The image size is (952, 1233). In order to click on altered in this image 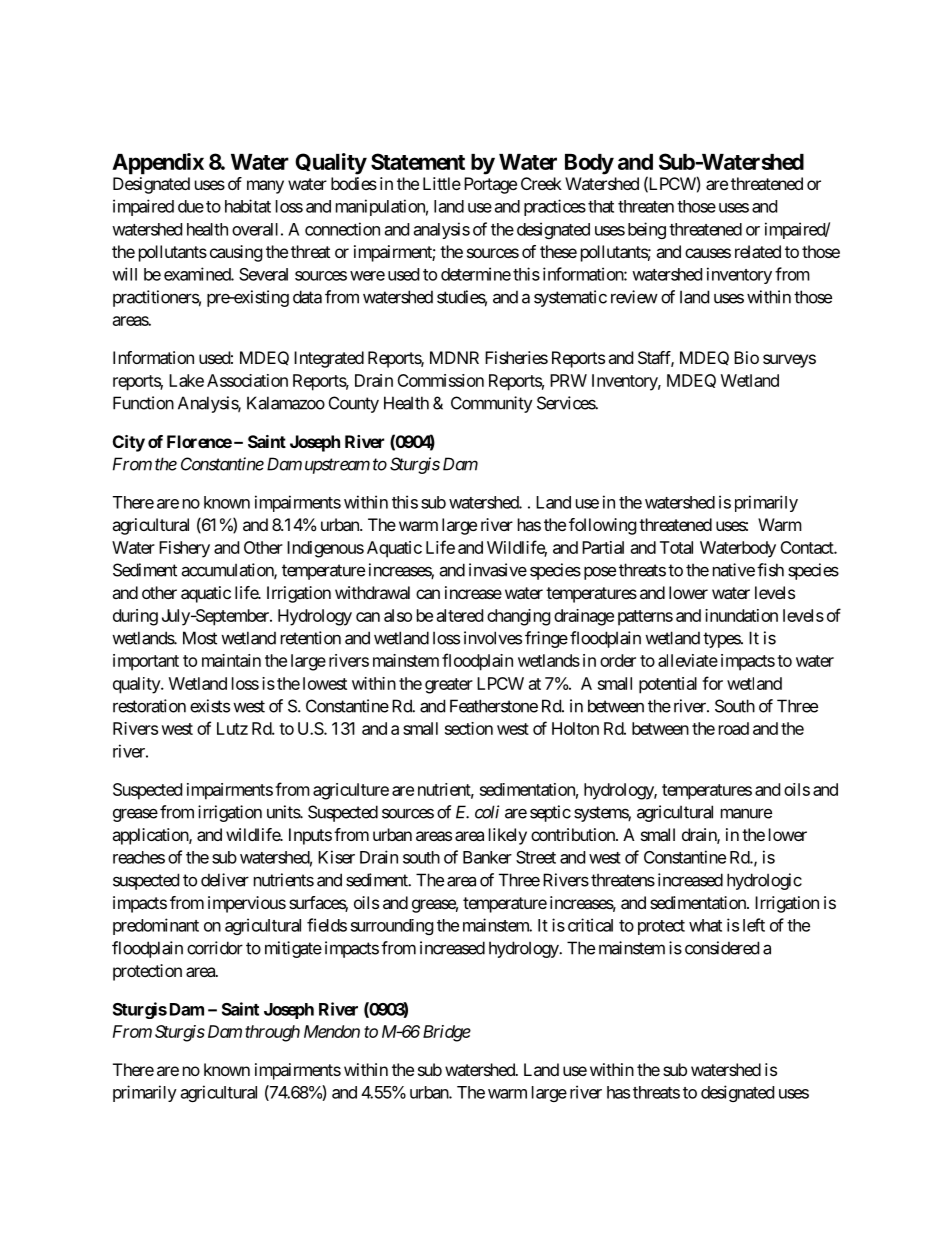, I will do `click(460, 615)`.
